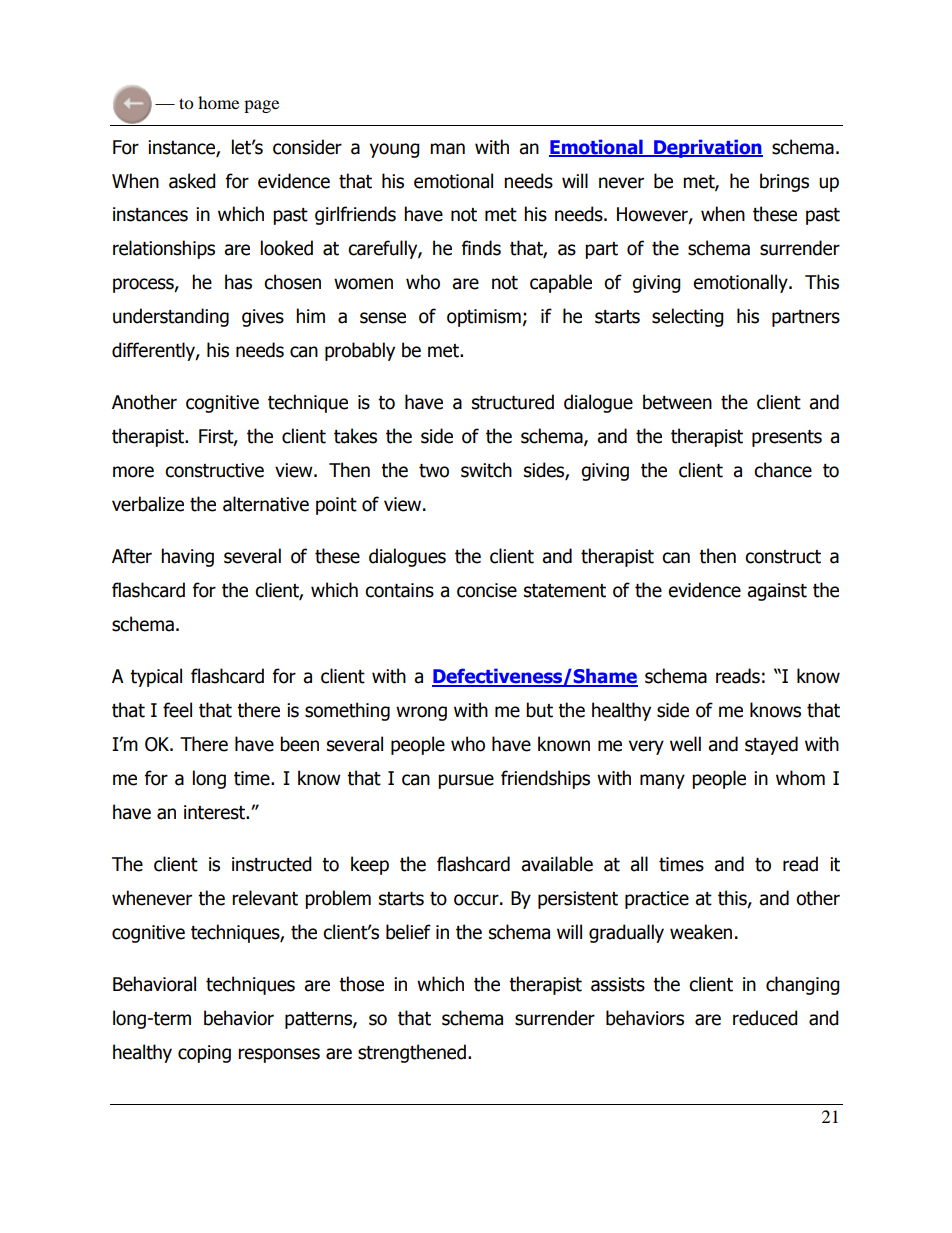  I want to click on having, so click(187, 557).
